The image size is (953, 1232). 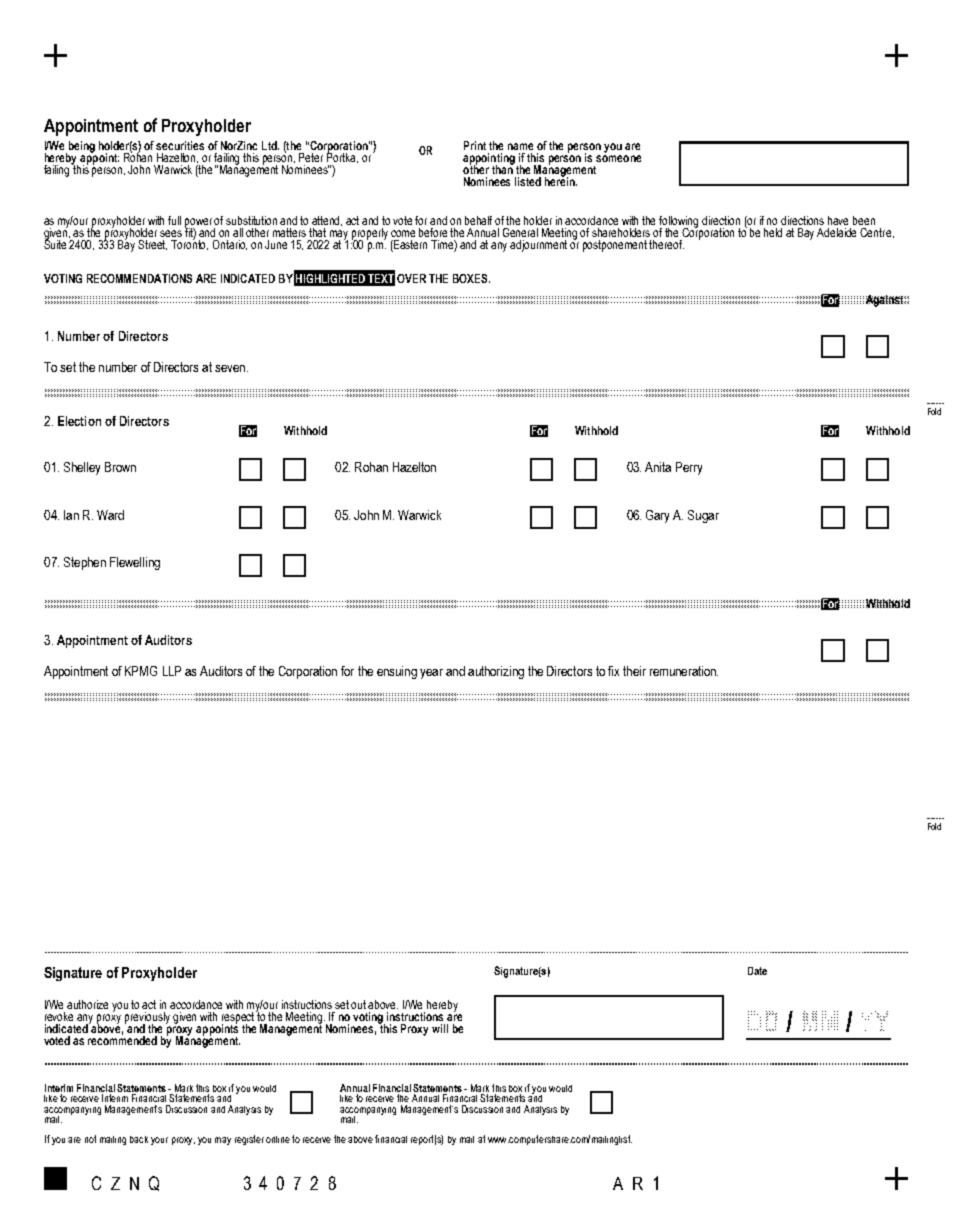 I want to click on KPMG, so click(x=141, y=671).
